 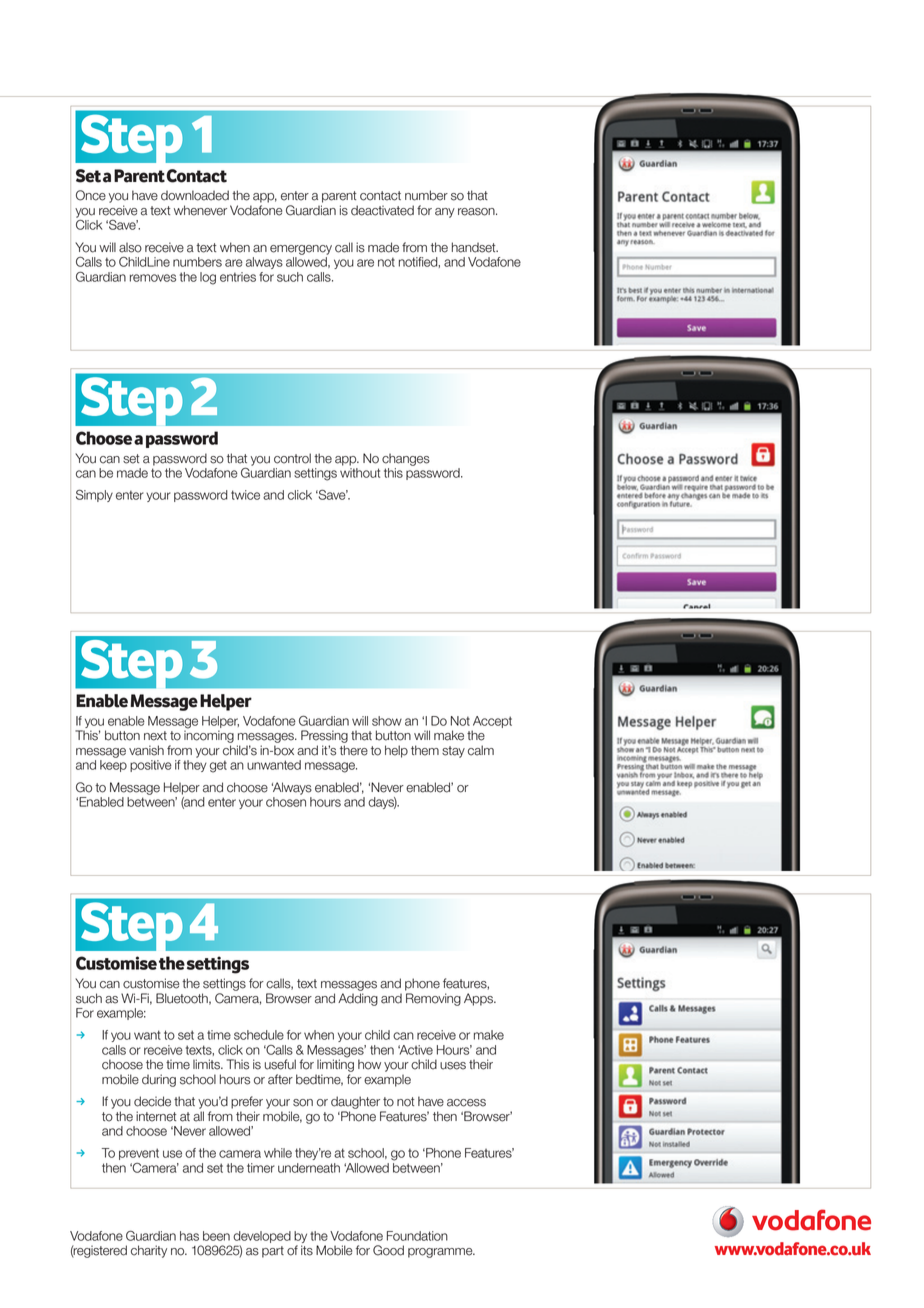 I want to click on also, so click(x=130, y=248).
